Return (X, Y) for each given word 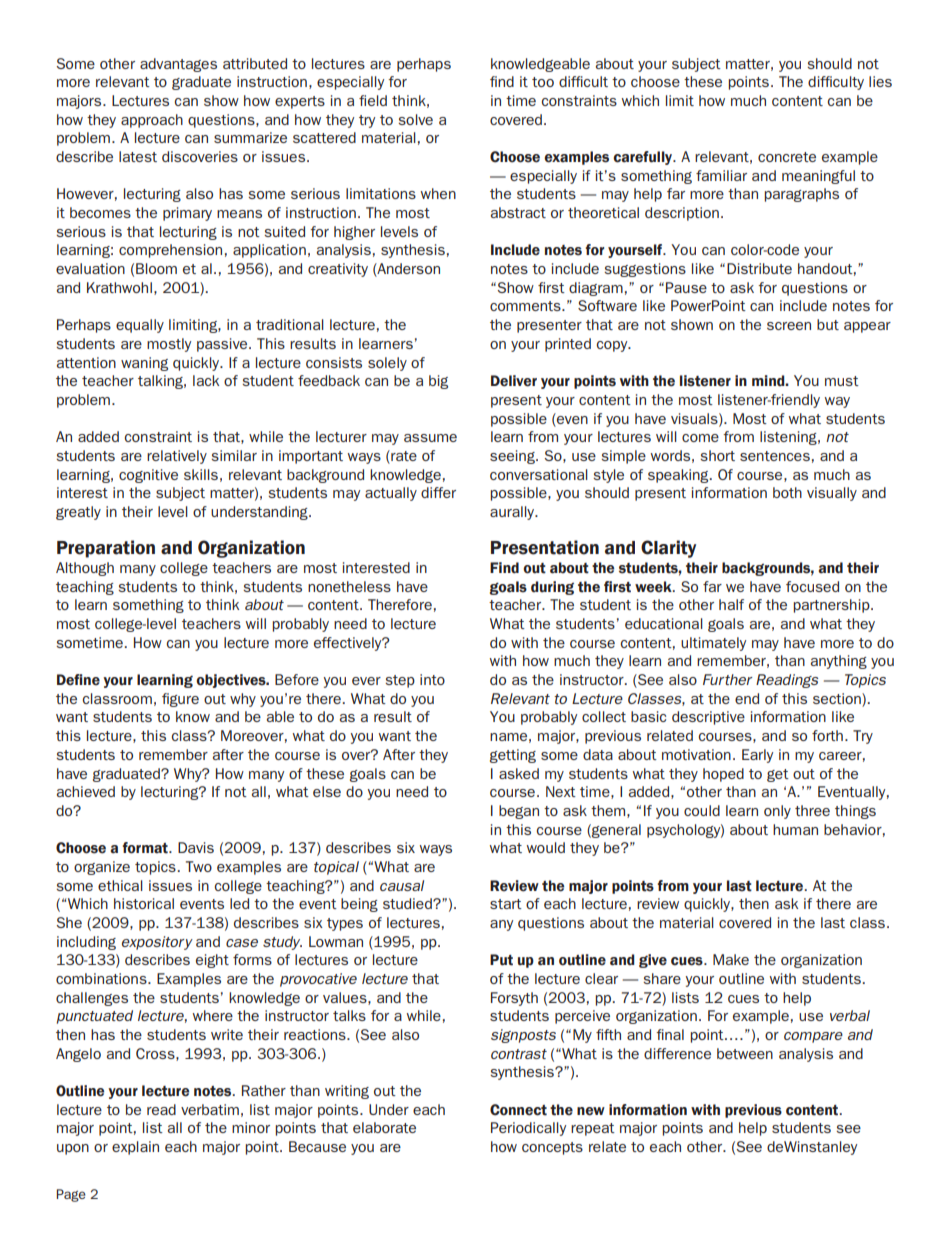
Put (501, 960)
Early (757, 756)
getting (513, 756)
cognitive (148, 476)
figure (180, 700)
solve (415, 119)
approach (152, 121)
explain (135, 1148)
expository (157, 943)
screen (789, 326)
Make (731, 959)
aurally (513, 513)
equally (140, 326)
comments (526, 306)
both (787, 492)
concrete (787, 157)
